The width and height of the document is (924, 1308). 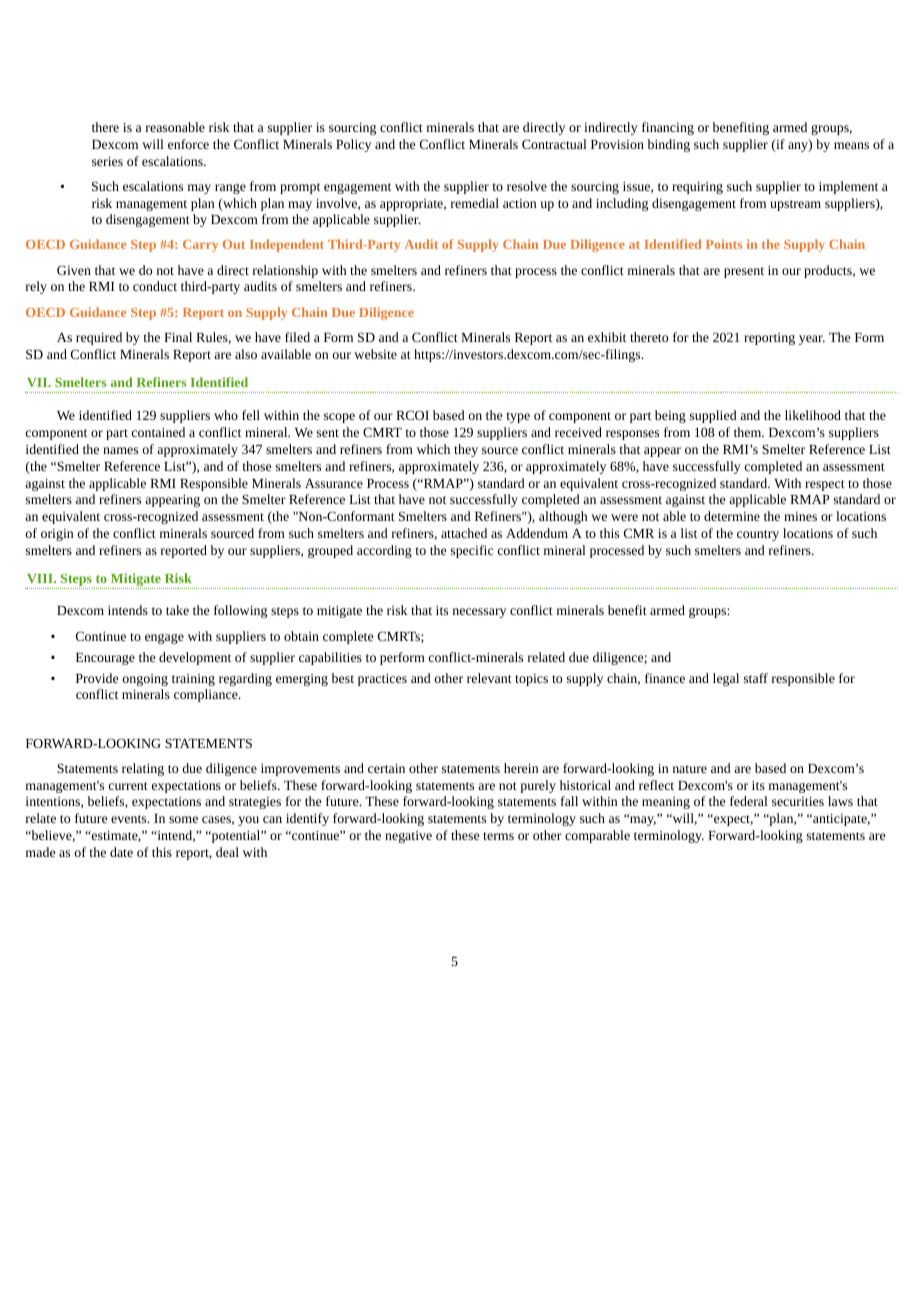 What do you see at coordinates (669, 145) in the document?
I see `binding` at bounding box center [669, 145].
